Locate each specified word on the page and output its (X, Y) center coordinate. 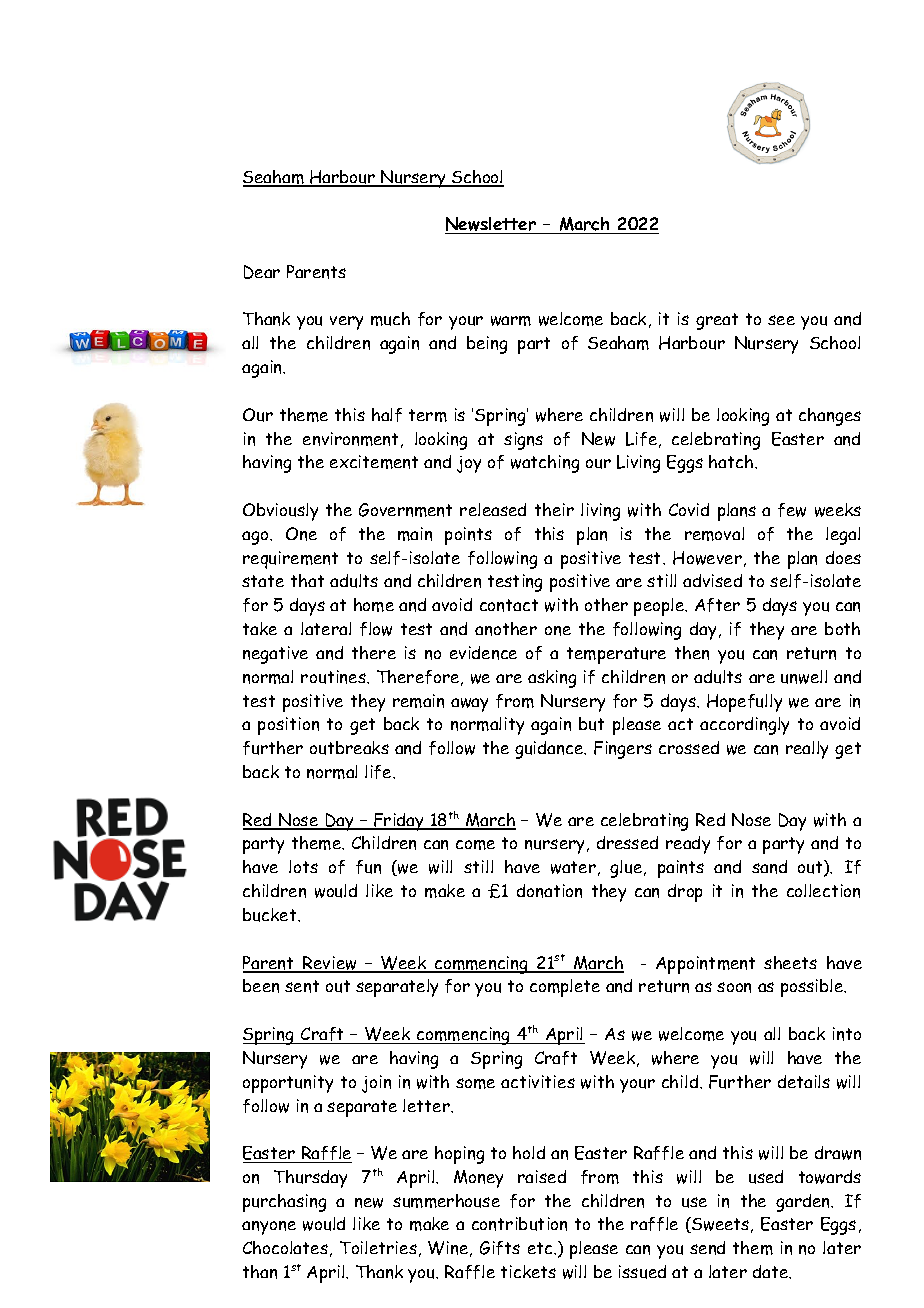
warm (511, 321)
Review (330, 964)
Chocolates (285, 1247)
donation (549, 891)
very (346, 323)
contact (509, 605)
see (781, 320)
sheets (790, 962)
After (717, 605)
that (307, 580)
